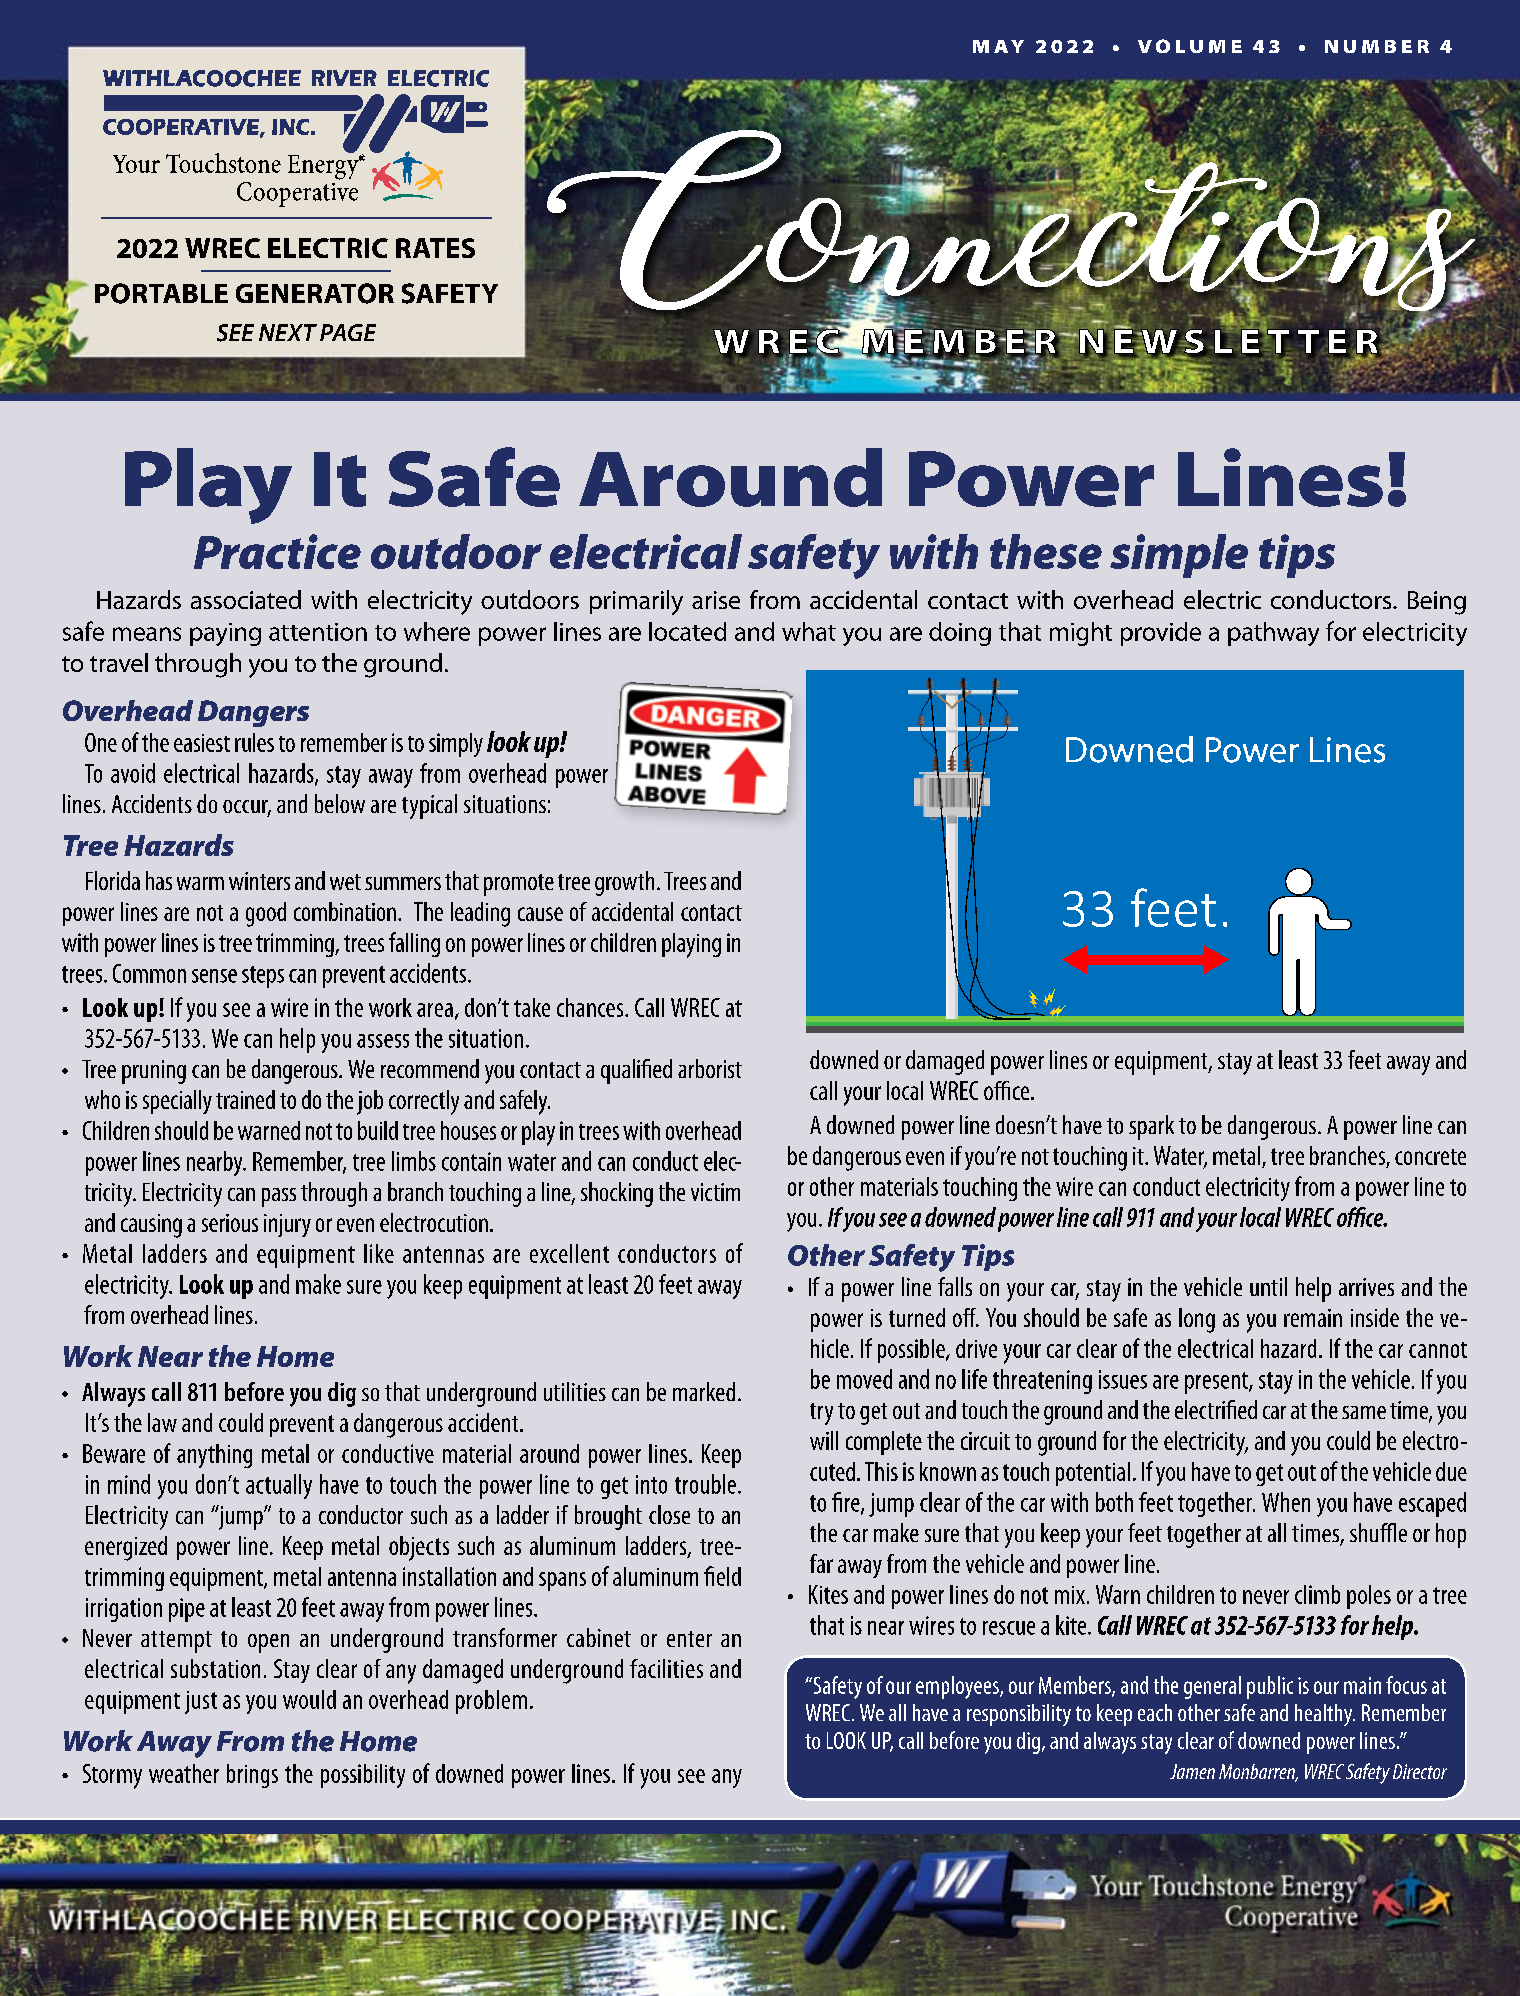  What do you see at coordinates (624, 883) in the screenshot?
I see `growth` at bounding box center [624, 883].
